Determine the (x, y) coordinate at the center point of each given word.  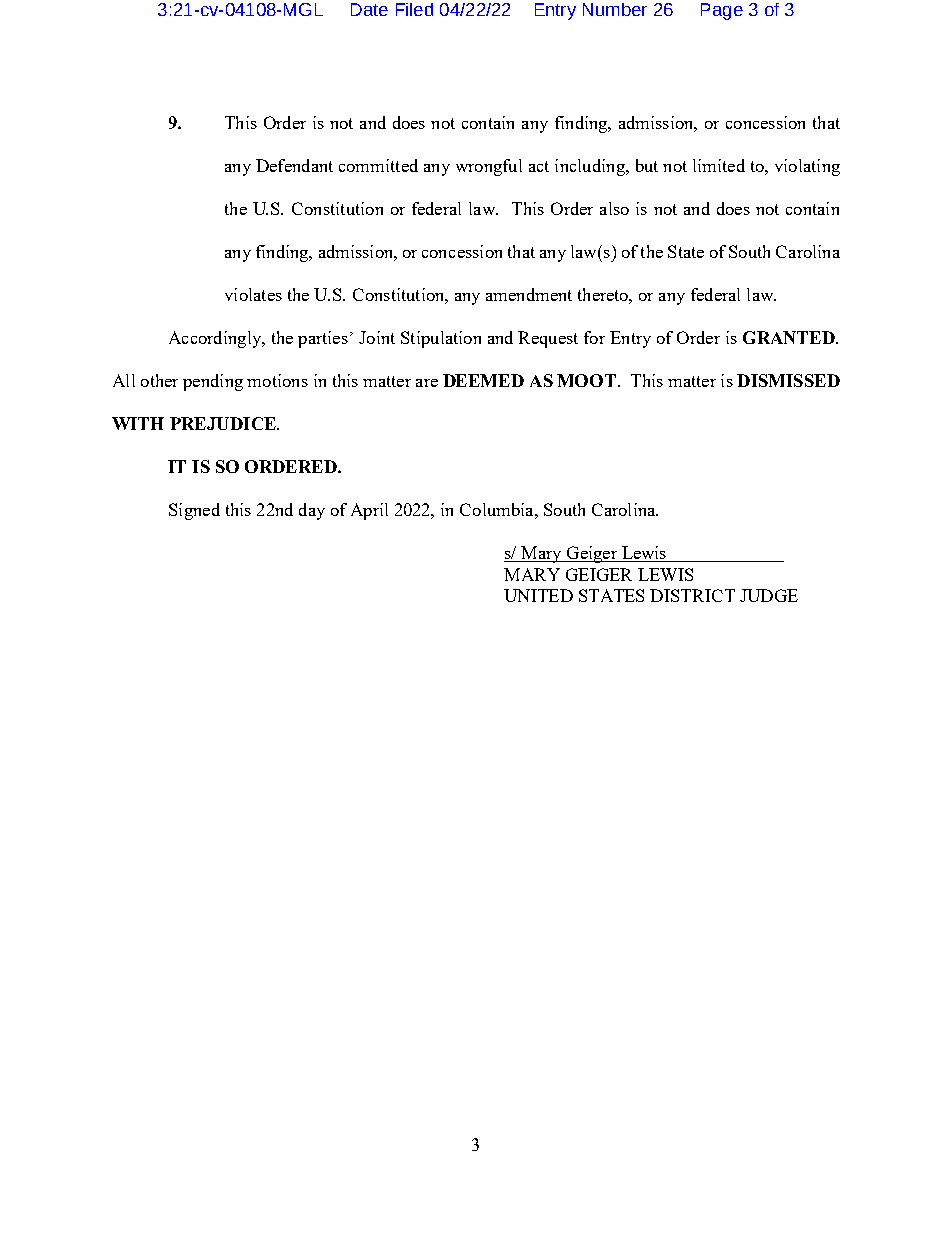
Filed (414, 9)
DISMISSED (788, 380)
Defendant (294, 165)
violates (253, 294)
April (369, 511)
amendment (529, 294)
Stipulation (441, 339)
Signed (194, 511)
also (614, 208)
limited (719, 165)
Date (369, 9)
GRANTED (790, 337)
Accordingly (216, 339)
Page (722, 11)
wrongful (489, 167)
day (312, 511)
